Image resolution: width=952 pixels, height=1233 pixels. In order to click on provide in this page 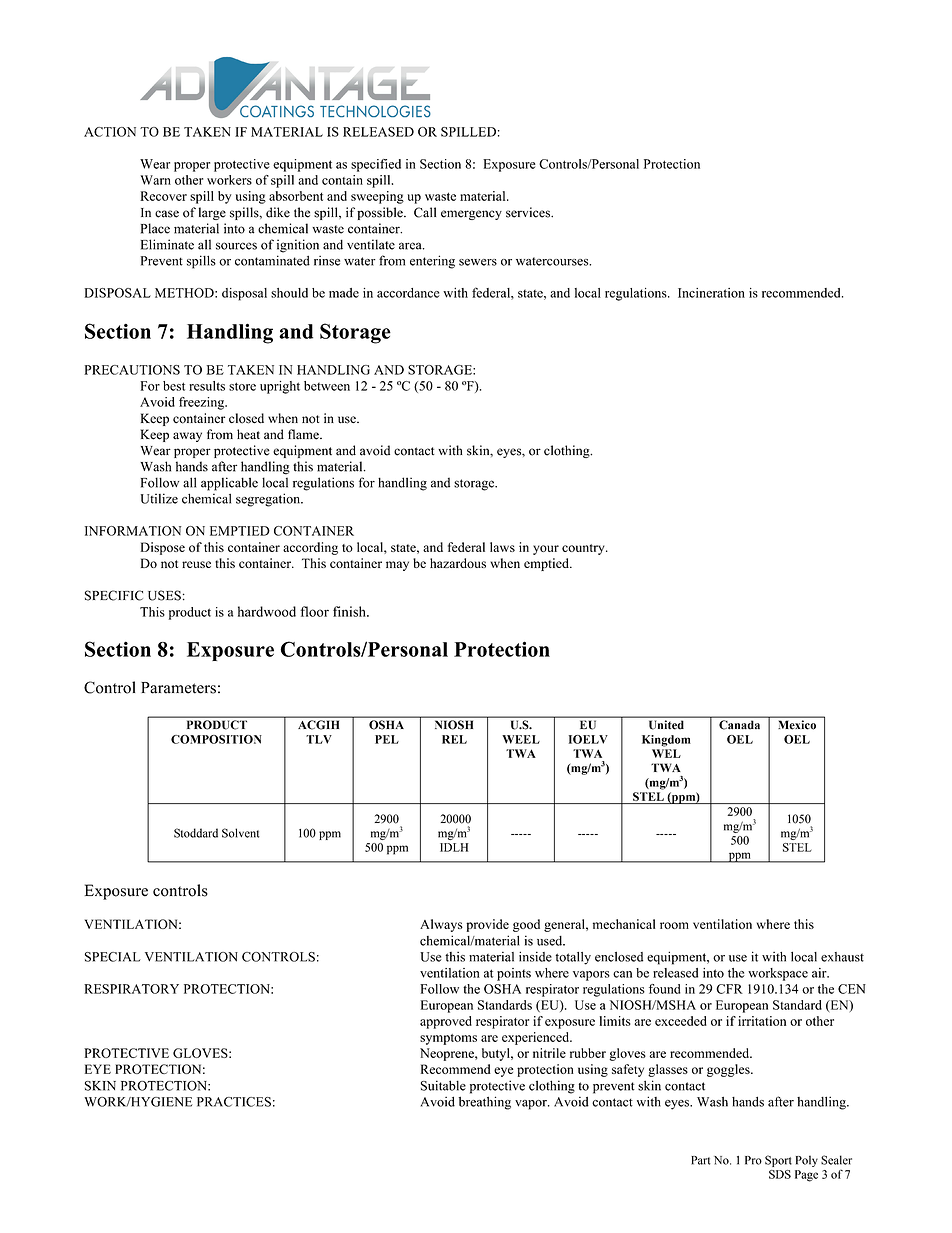, I will do `click(487, 925)`.
